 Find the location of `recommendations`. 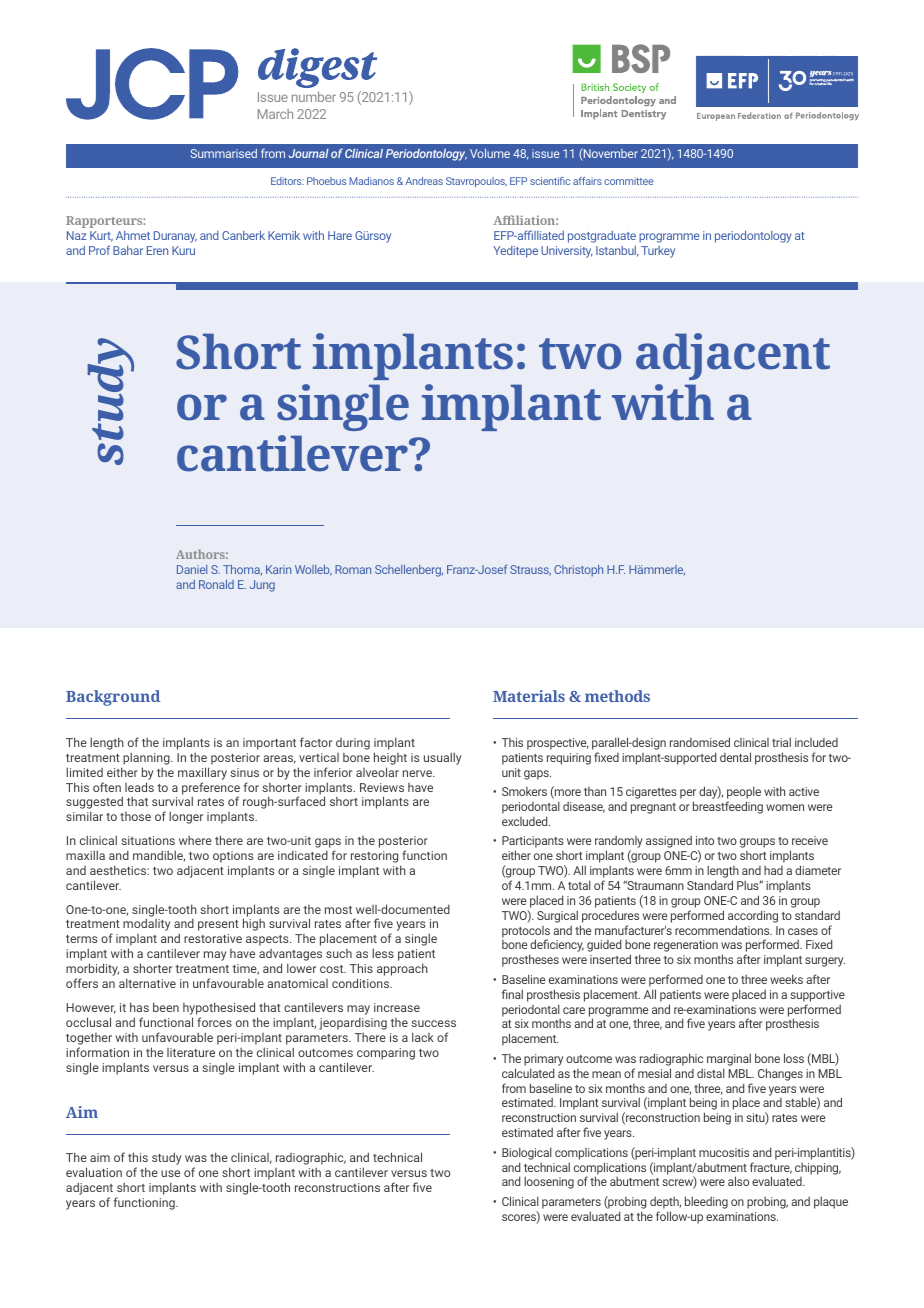

recommendations is located at coordinates (723, 930).
